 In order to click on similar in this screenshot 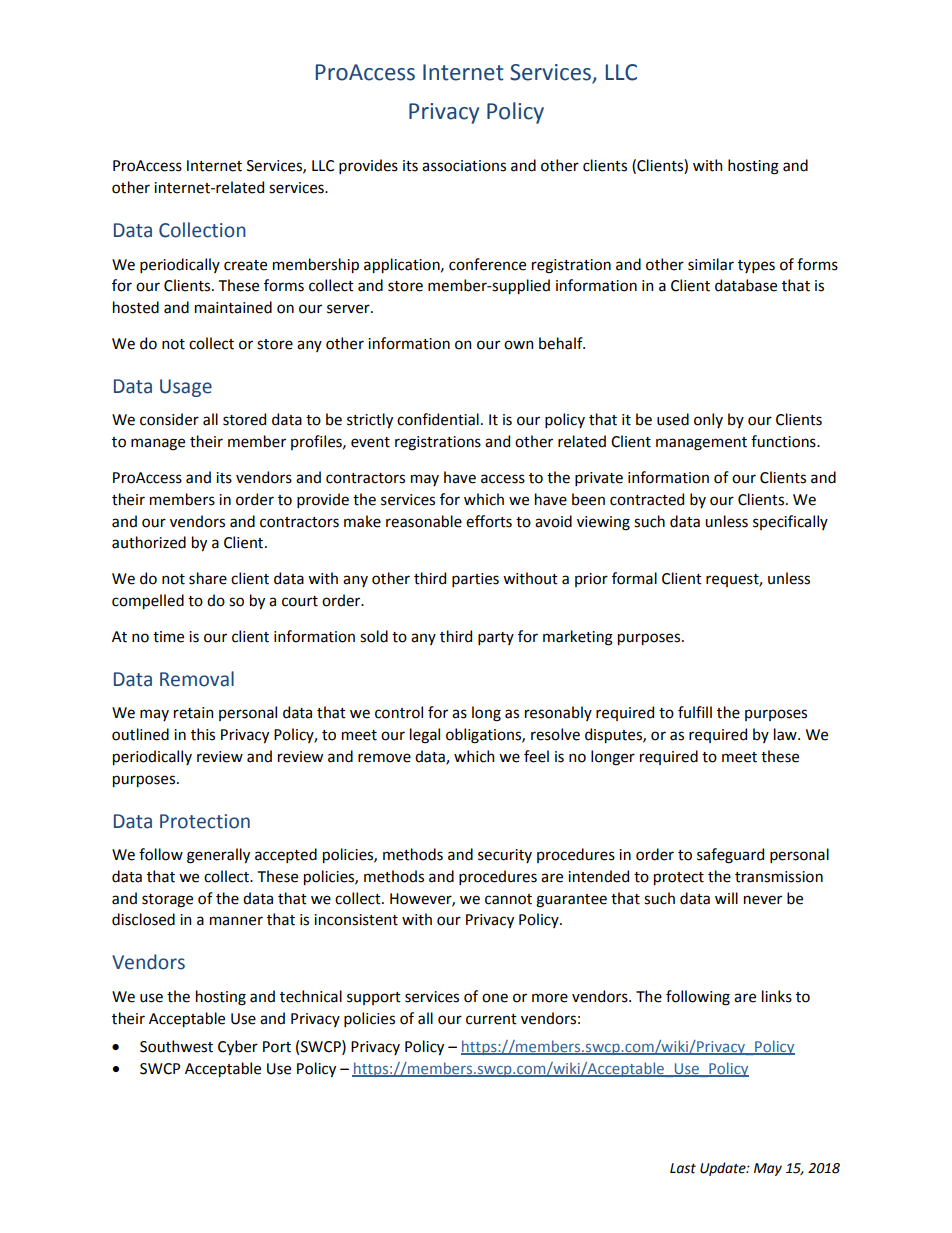, I will do `click(711, 264)`.
